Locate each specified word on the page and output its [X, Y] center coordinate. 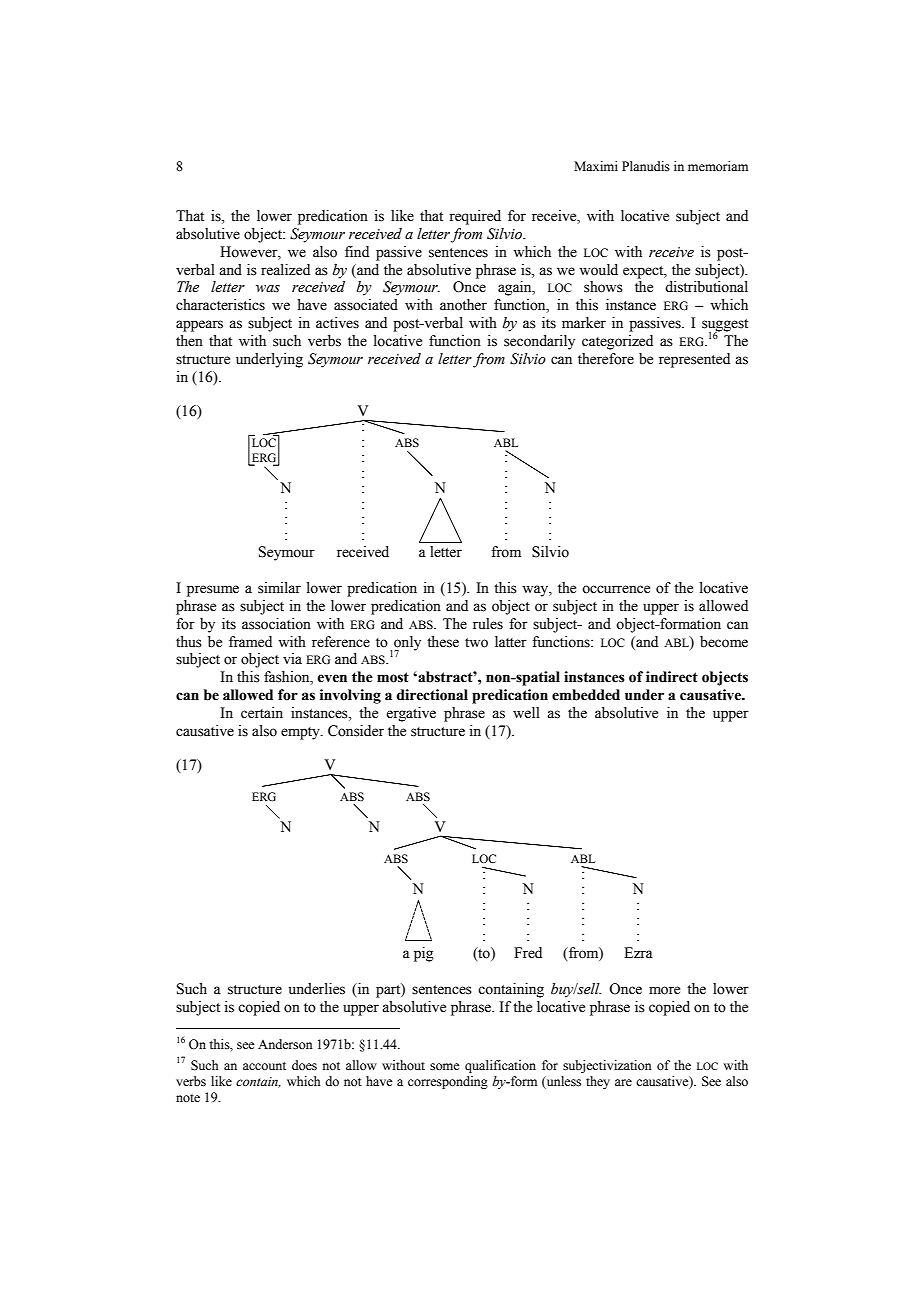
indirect [672, 677]
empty [301, 733]
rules [488, 624]
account [264, 1066]
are [623, 1082]
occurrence [616, 589]
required [475, 217]
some [445, 1067]
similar [279, 588]
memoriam [718, 166]
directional [432, 695]
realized [285, 270]
